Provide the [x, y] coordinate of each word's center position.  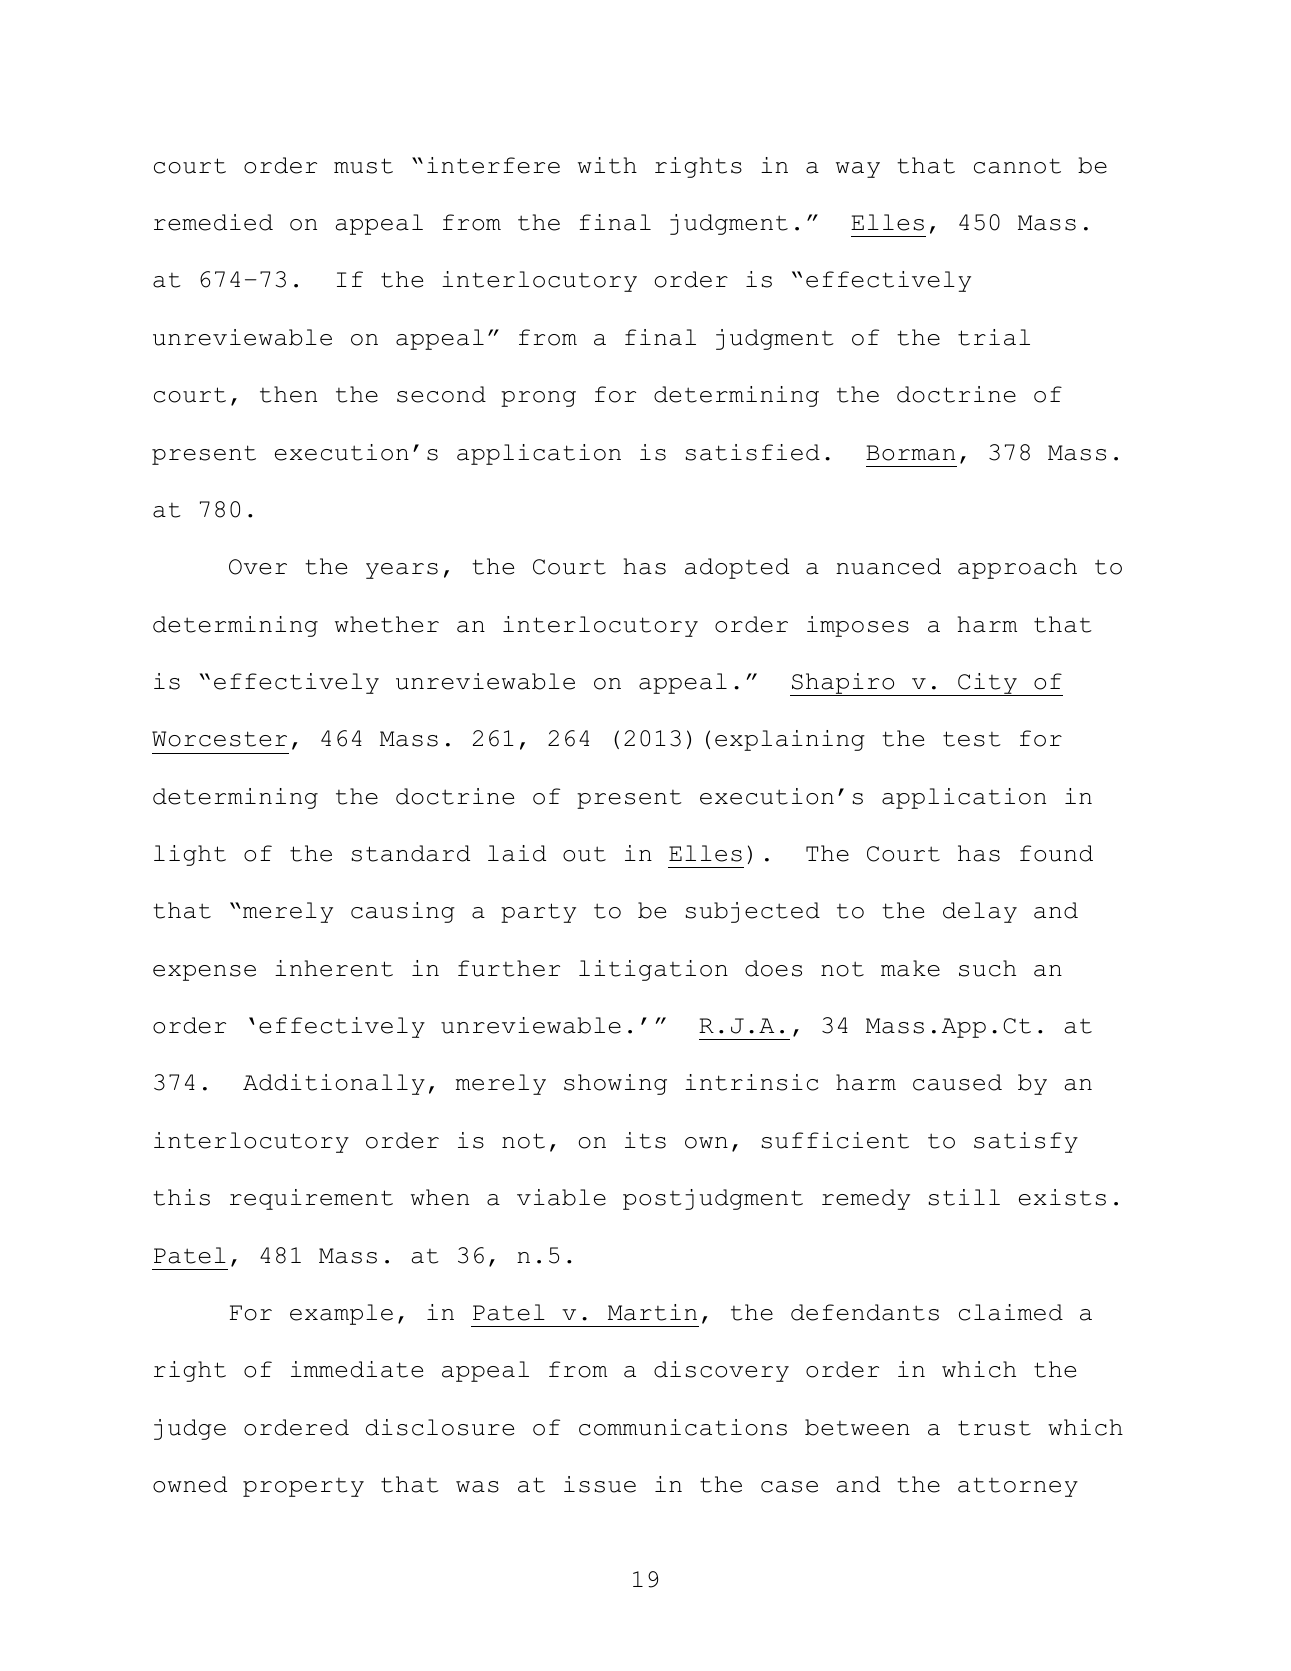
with [607, 165]
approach [1017, 568]
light [190, 855]
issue [600, 1484]
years [402, 571]
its [645, 1140]
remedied [213, 222]
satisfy [1026, 1142]
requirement [311, 1199]
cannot [1017, 166]
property [303, 1487]
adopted [737, 568]
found [1056, 853]
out [584, 854]
